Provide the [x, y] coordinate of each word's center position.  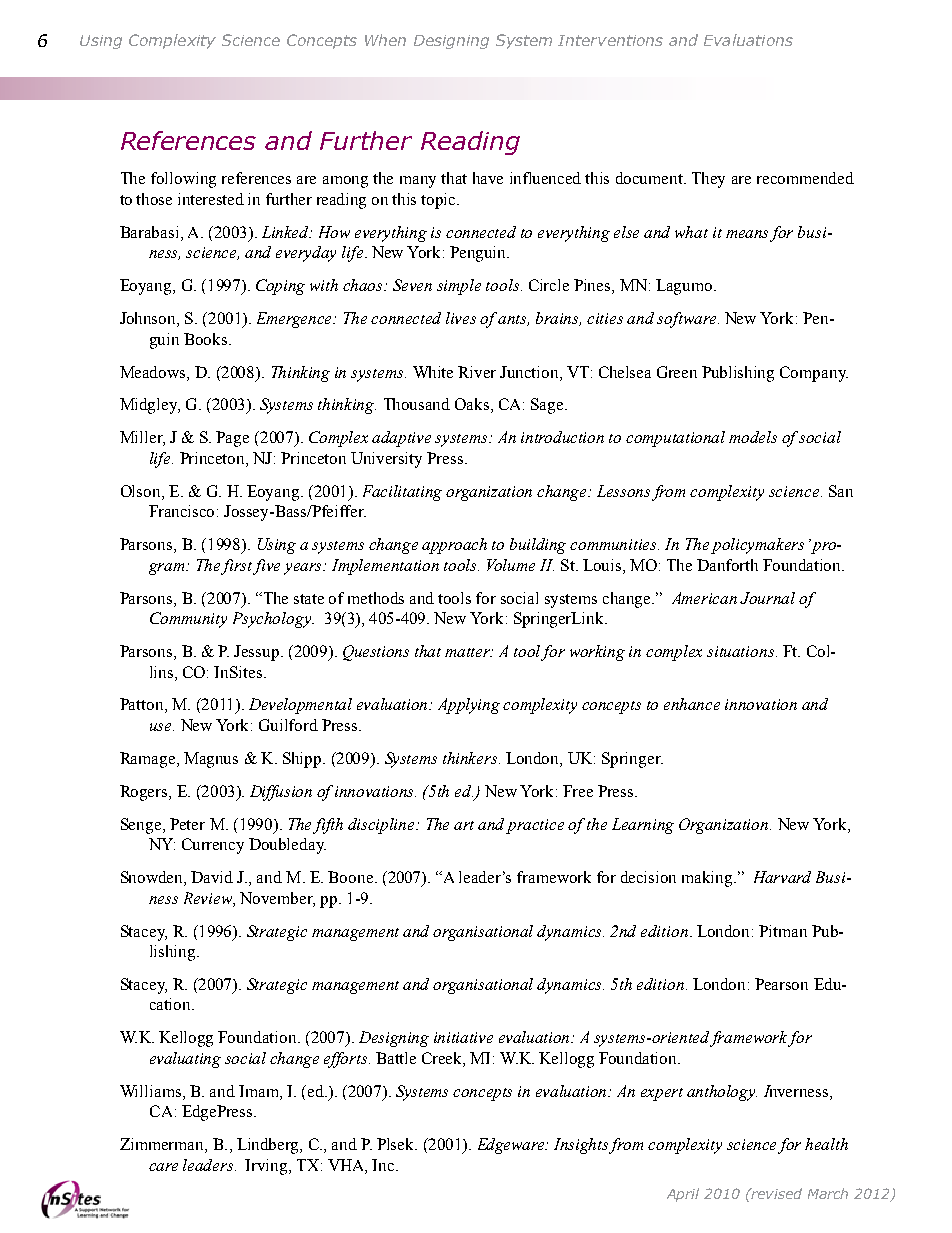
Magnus [211, 760]
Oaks [472, 404]
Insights [582, 1146]
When [385, 40]
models [753, 437]
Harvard [782, 877]
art [464, 825]
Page [232, 439]
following [183, 180]
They [708, 180]
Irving [267, 1167]
